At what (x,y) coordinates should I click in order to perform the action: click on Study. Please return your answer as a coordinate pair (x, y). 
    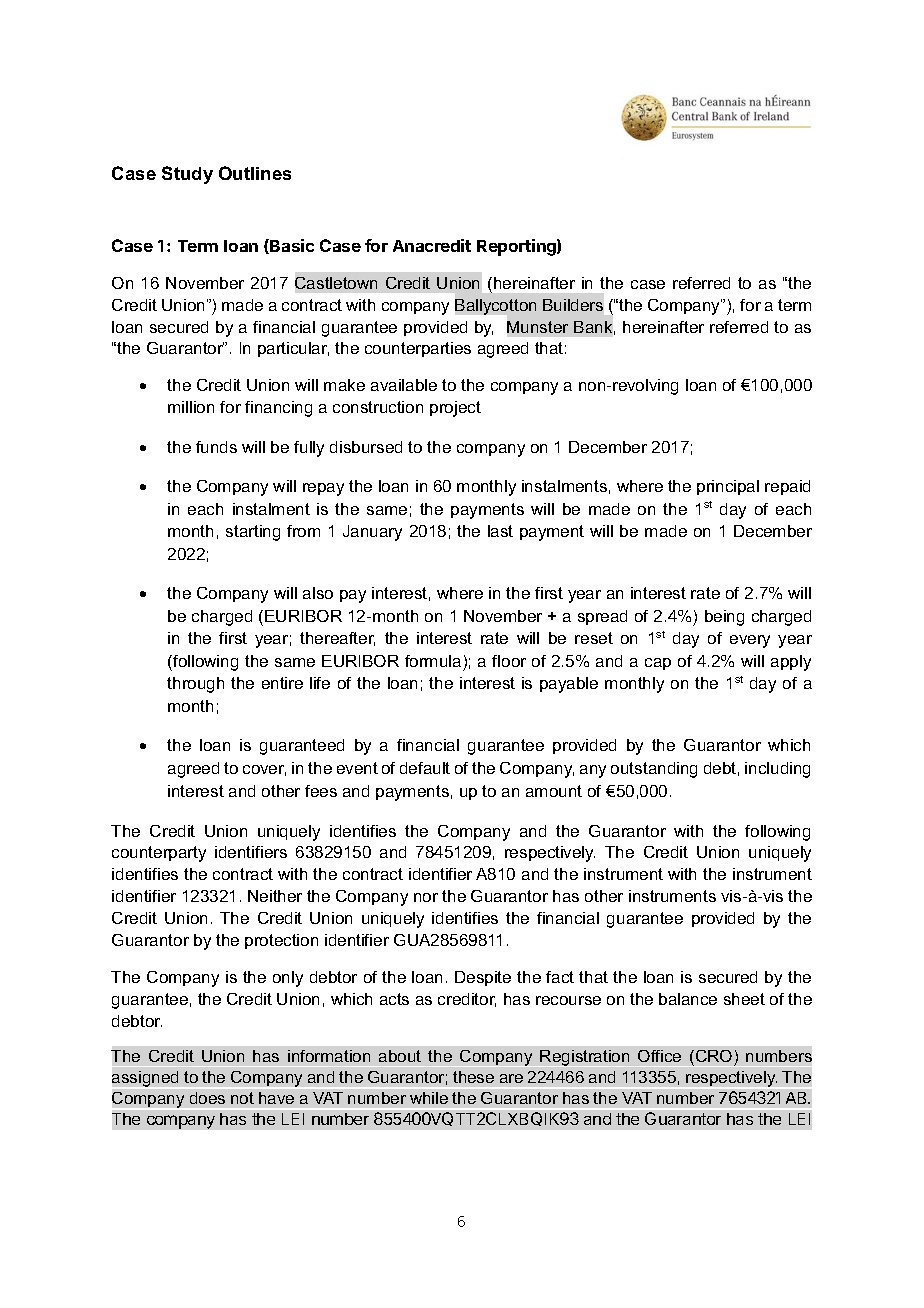
    Looking at the image, I should click on (187, 175).
